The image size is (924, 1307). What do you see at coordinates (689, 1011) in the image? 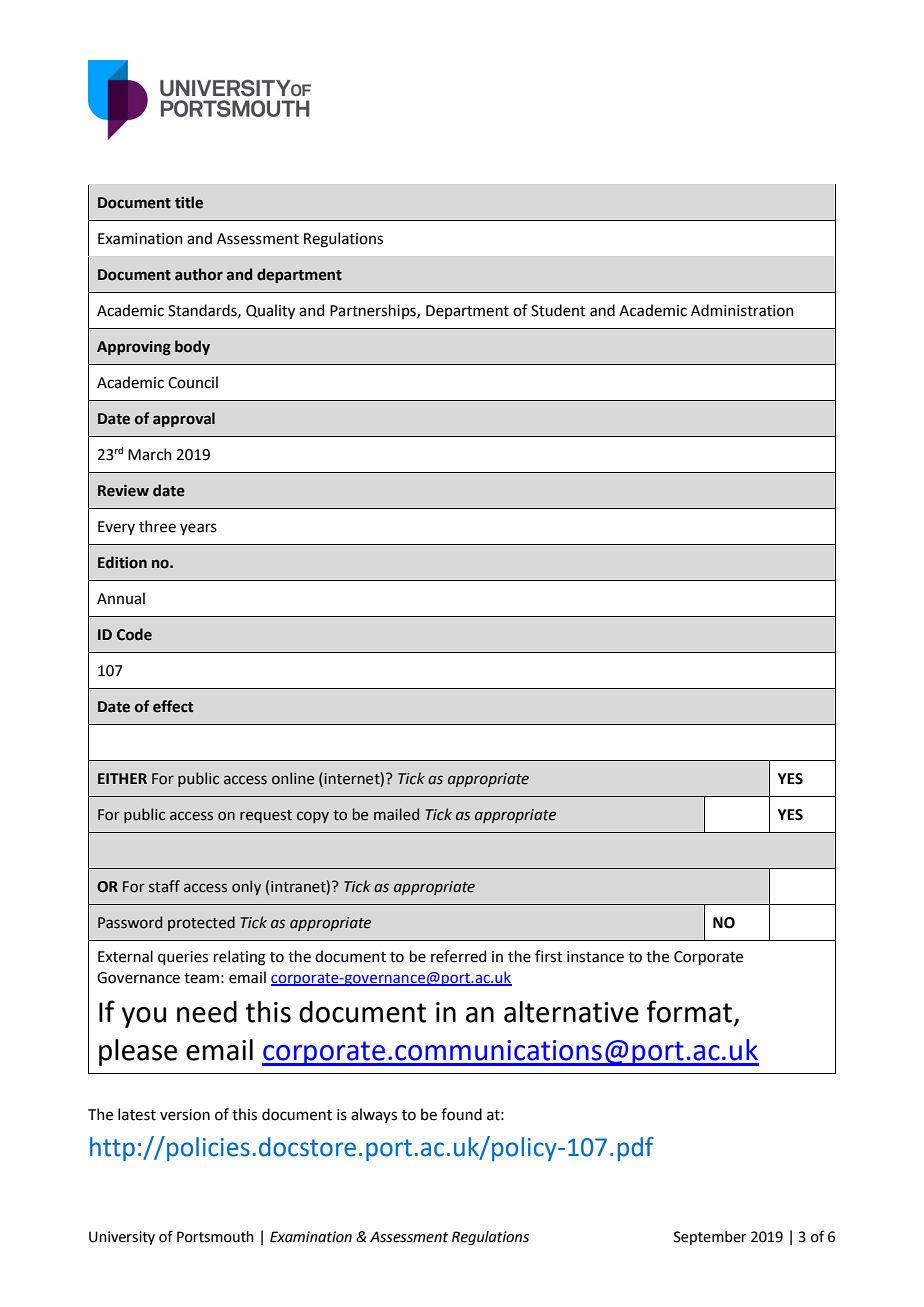
I see `format` at bounding box center [689, 1011].
